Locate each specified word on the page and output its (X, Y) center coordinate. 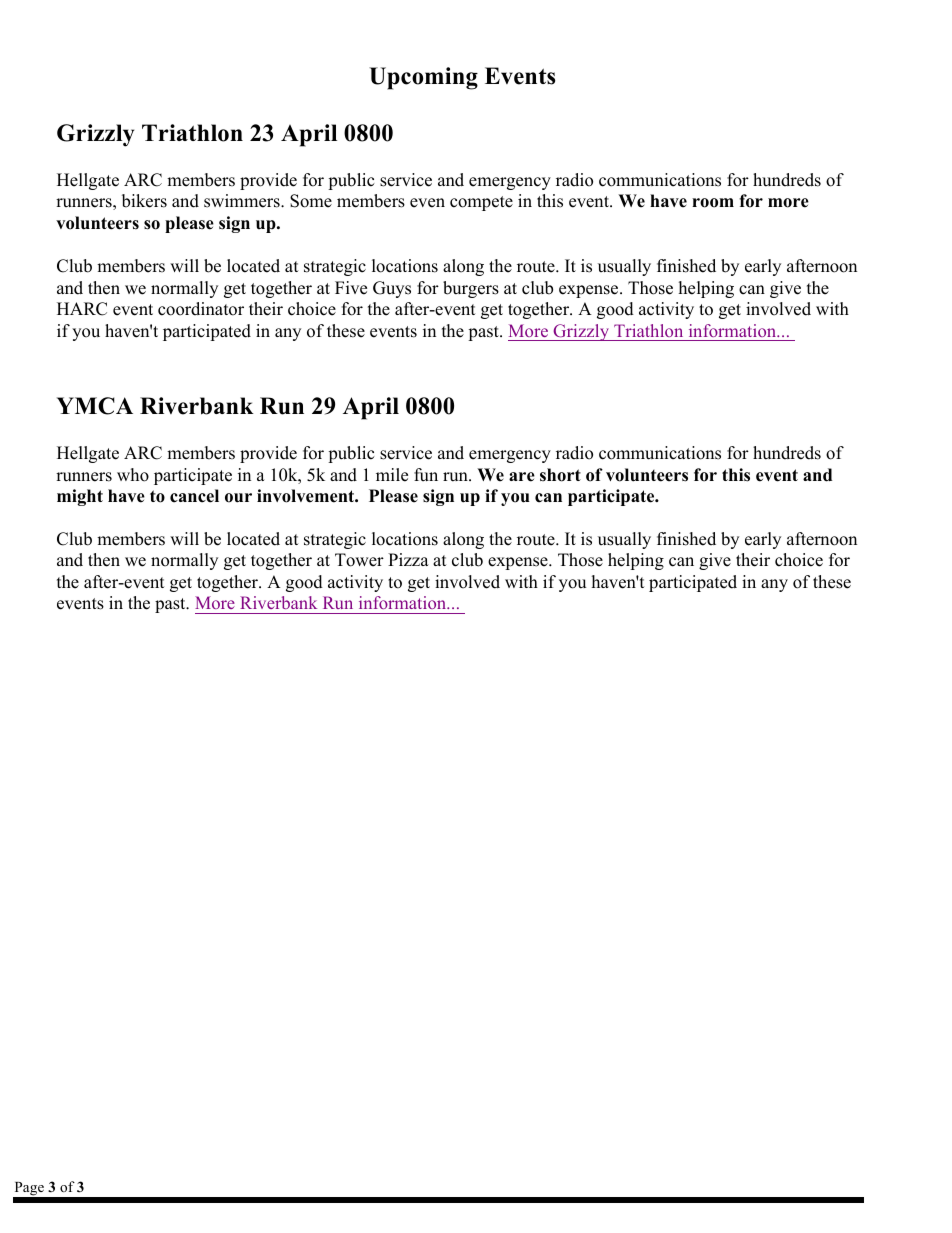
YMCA (95, 406)
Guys (392, 289)
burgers (471, 289)
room (713, 203)
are (522, 477)
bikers (144, 201)
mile (392, 475)
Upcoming (423, 78)
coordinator (201, 309)
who (133, 475)
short (560, 475)
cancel (194, 496)
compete (481, 203)
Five (351, 288)
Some (311, 201)
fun (426, 475)
